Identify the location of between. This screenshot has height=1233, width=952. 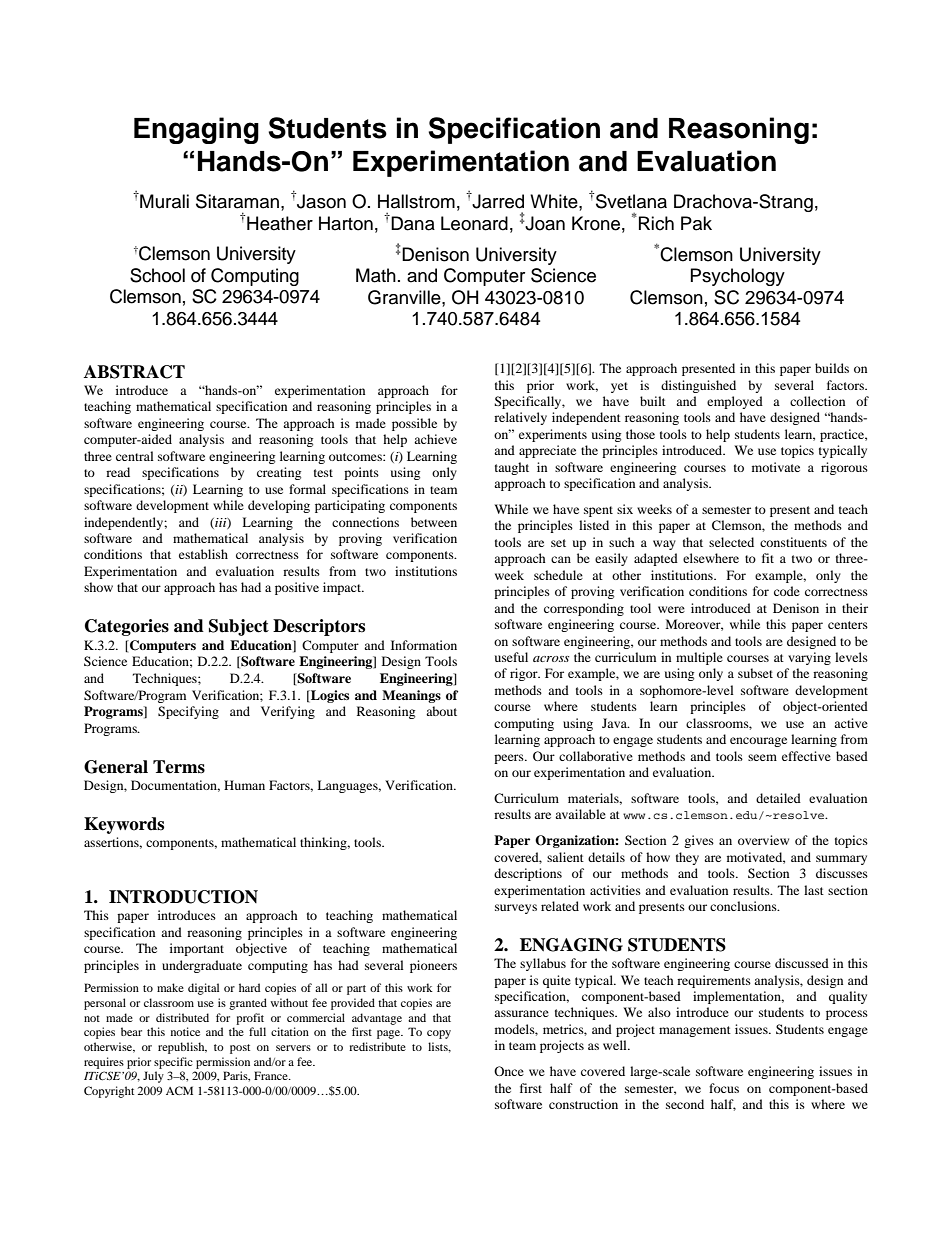
(434, 522).
